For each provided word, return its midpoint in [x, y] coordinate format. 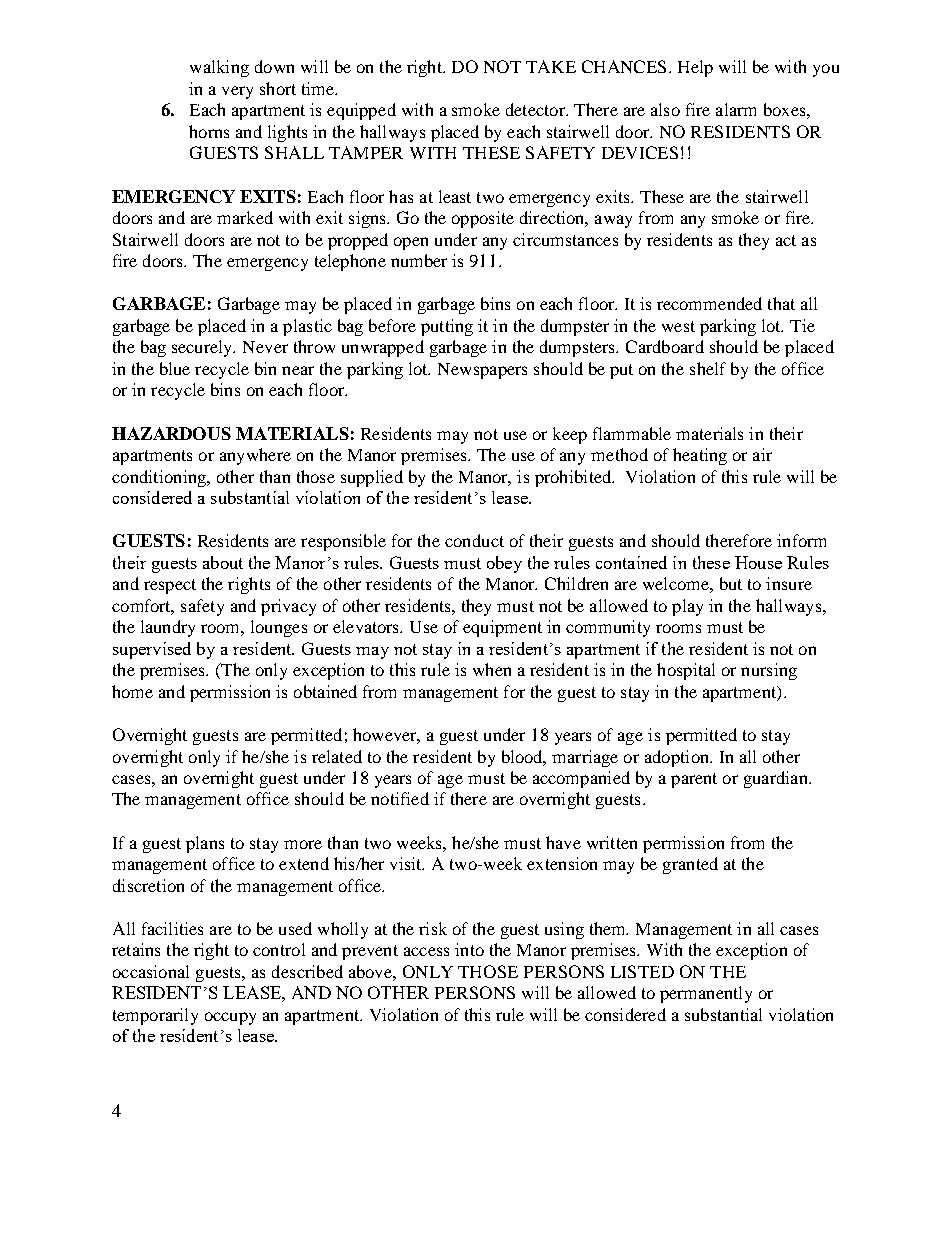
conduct [474, 540]
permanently [706, 994]
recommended [709, 303]
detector [536, 109]
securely [203, 348]
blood [524, 757]
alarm [736, 109]
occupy [230, 1018]
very [237, 92]
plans [205, 844]
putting [447, 327]
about [223, 562]
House [758, 562]
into [469, 949]
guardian [777, 779]
